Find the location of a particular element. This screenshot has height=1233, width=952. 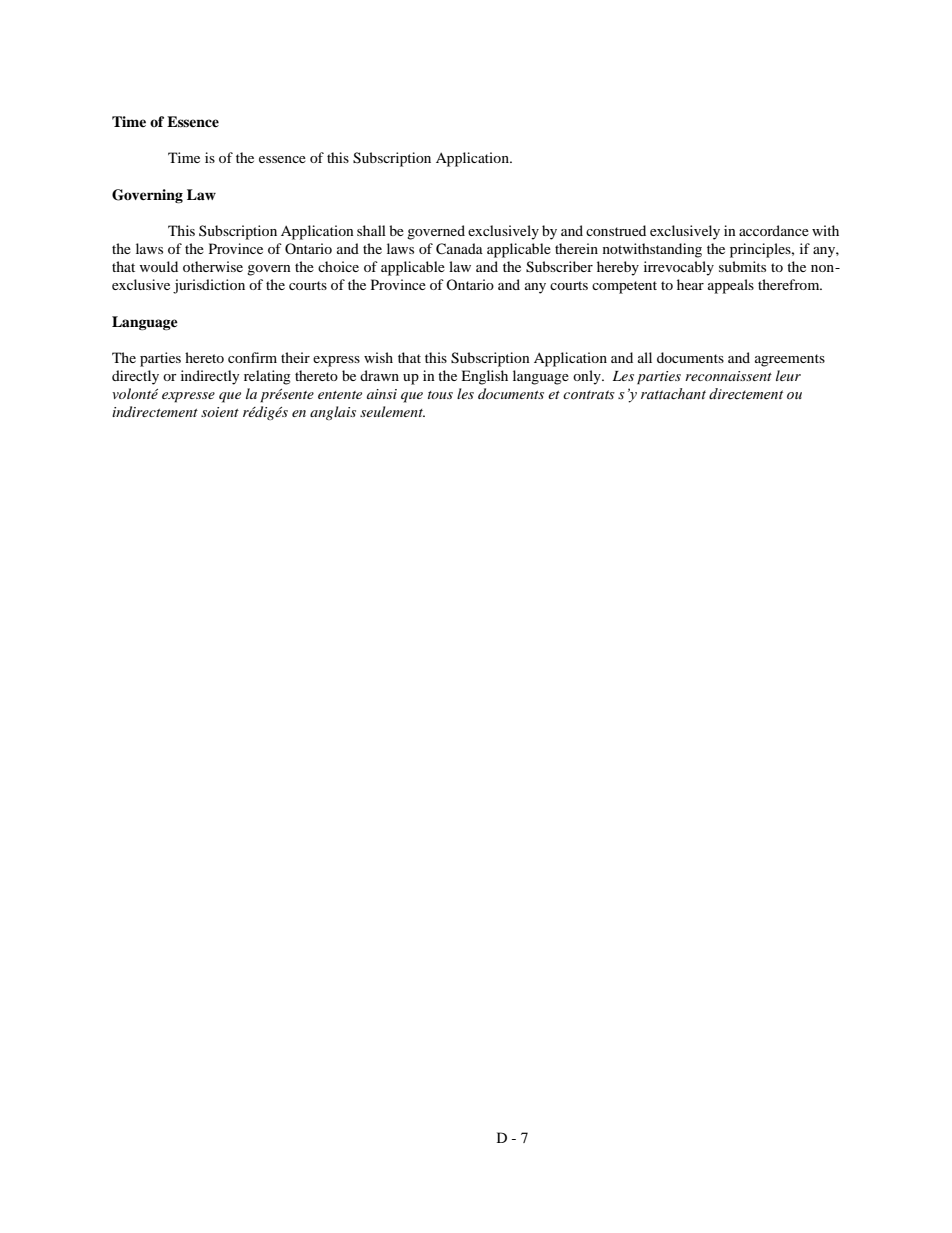

shall is located at coordinates (371, 230).
